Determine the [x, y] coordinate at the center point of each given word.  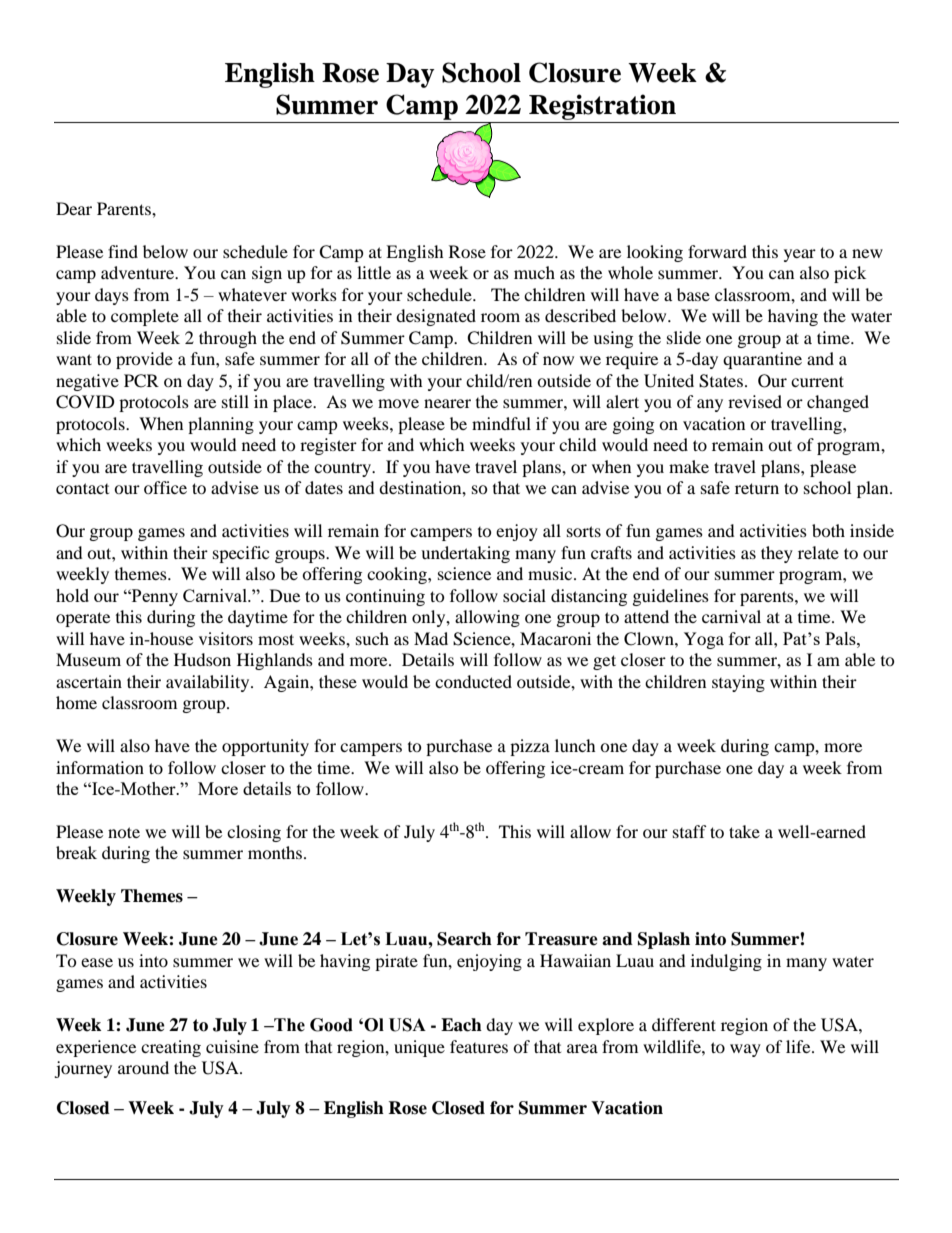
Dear [74, 208]
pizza [530, 747]
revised [755, 401]
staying [738, 683]
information [100, 767]
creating [171, 1048]
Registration [602, 108]
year [800, 255]
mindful [501, 423]
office [165, 487]
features [479, 1046]
